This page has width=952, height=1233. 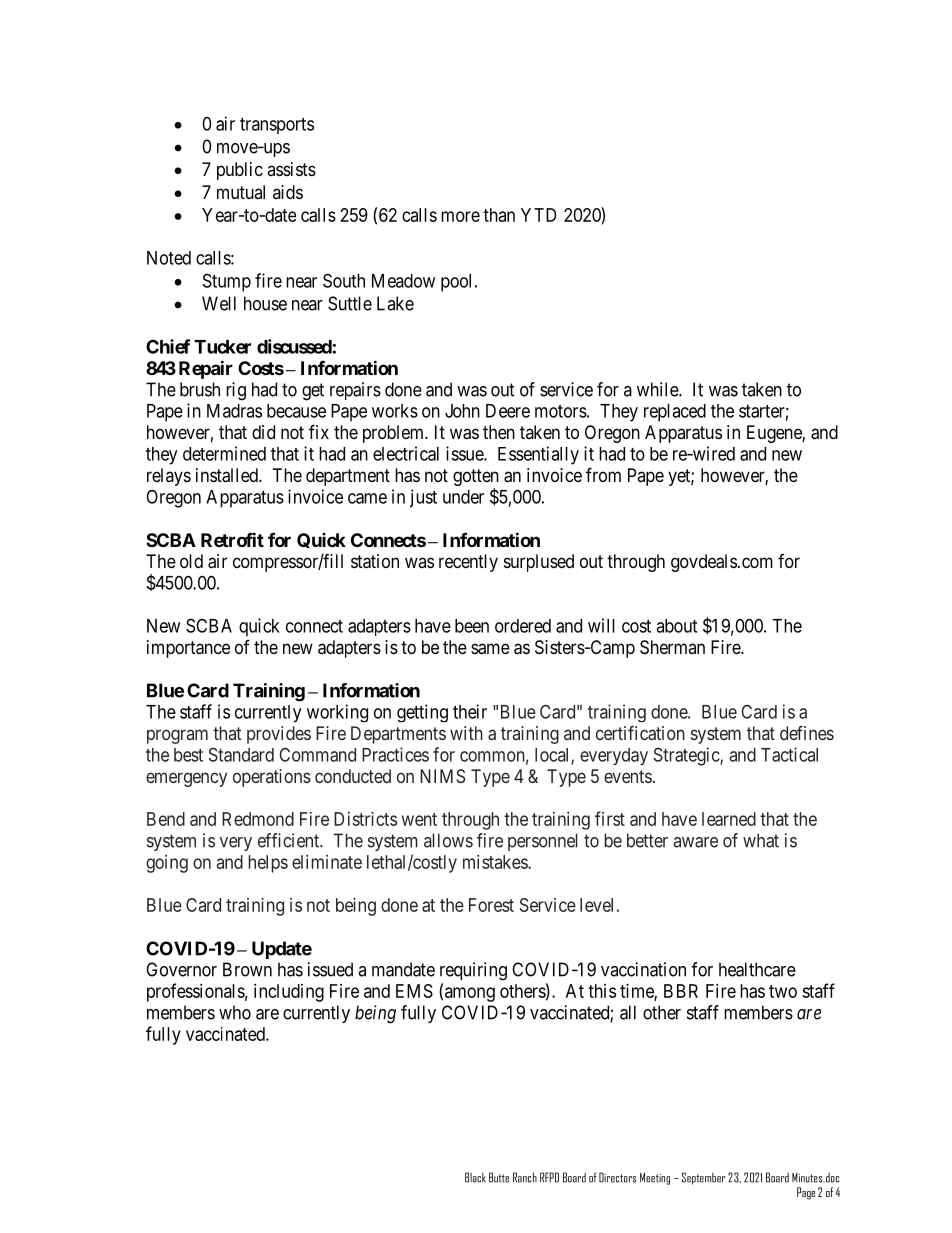 What do you see at coordinates (240, 171) in the page?
I see `public` at bounding box center [240, 171].
